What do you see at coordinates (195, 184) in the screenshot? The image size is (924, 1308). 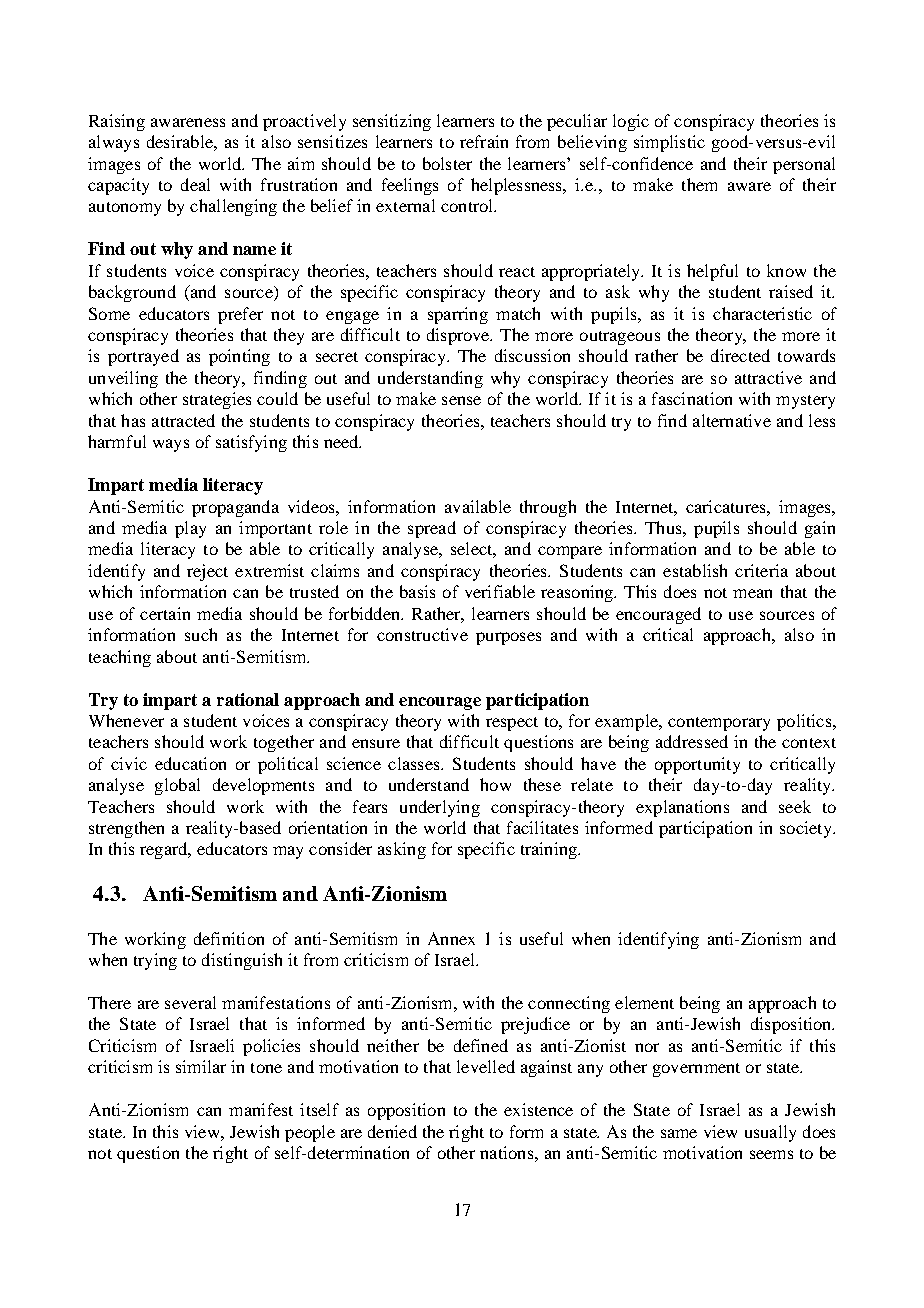 I see `deal` at bounding box center [195, 184].
